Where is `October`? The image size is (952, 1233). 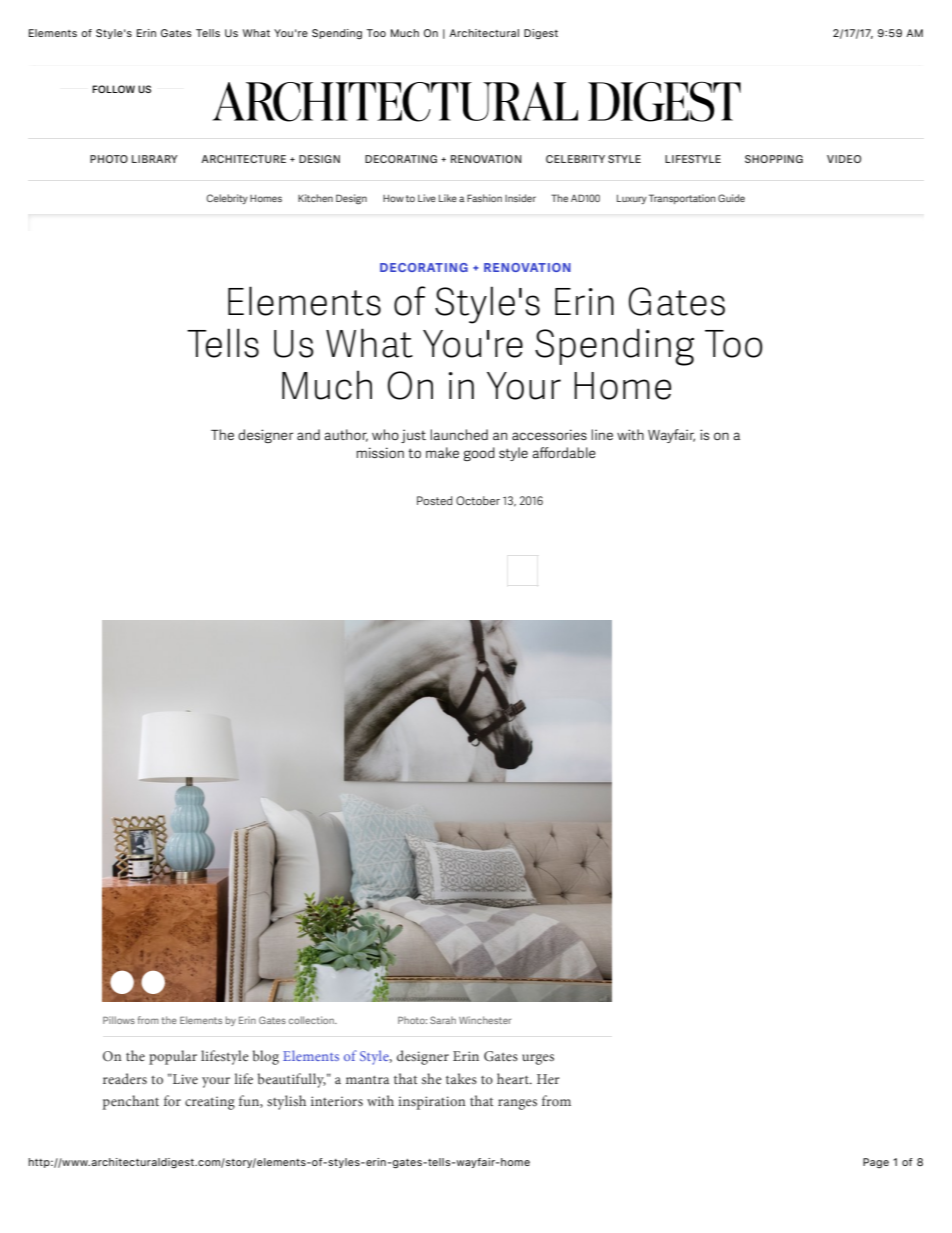
October is located at coordinates (478, 500).
